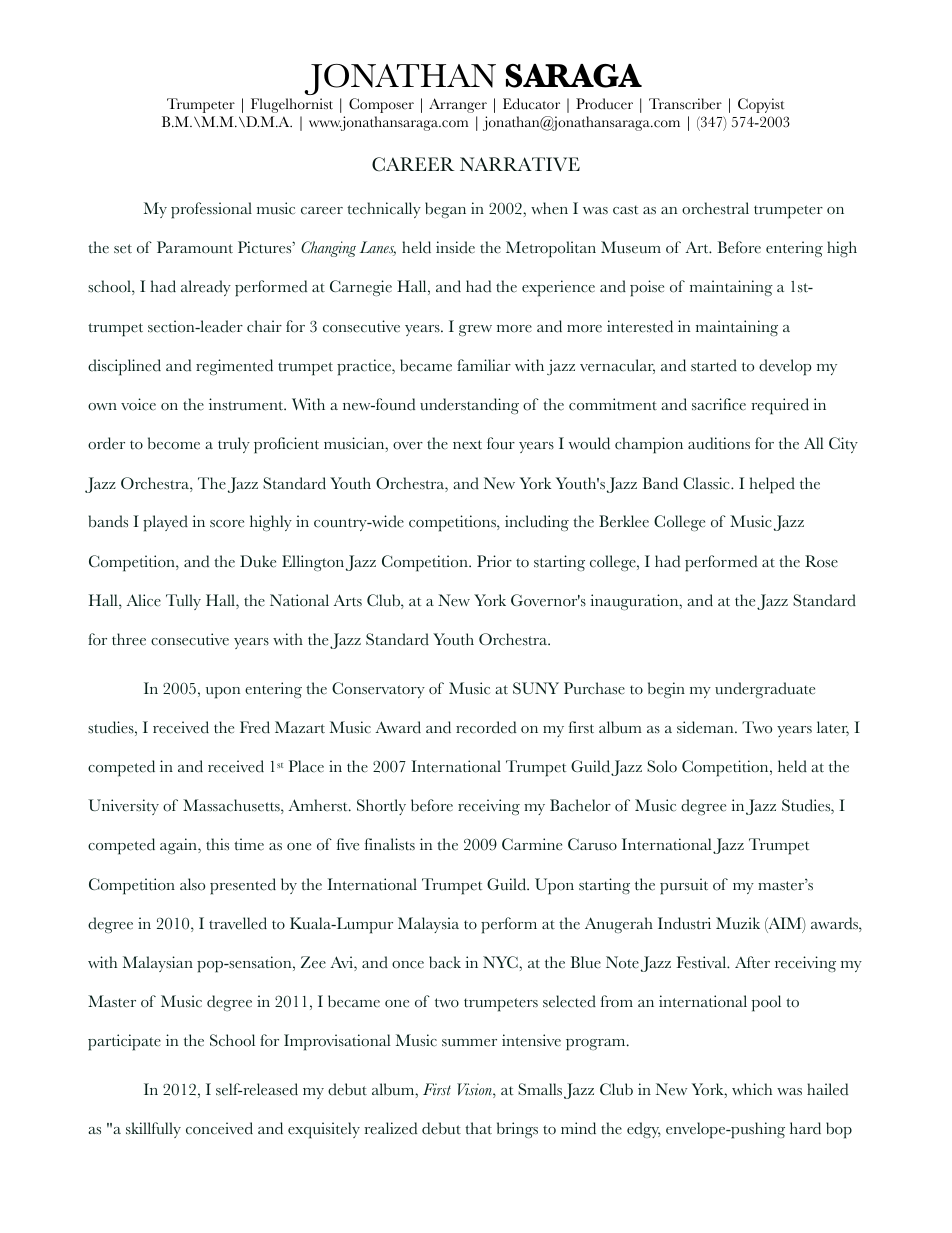 The height and width of the document is (1233, 952). What do you see at coordinates (211, 210) in the document?
I see `professional` at bounding box center [211, 210].
